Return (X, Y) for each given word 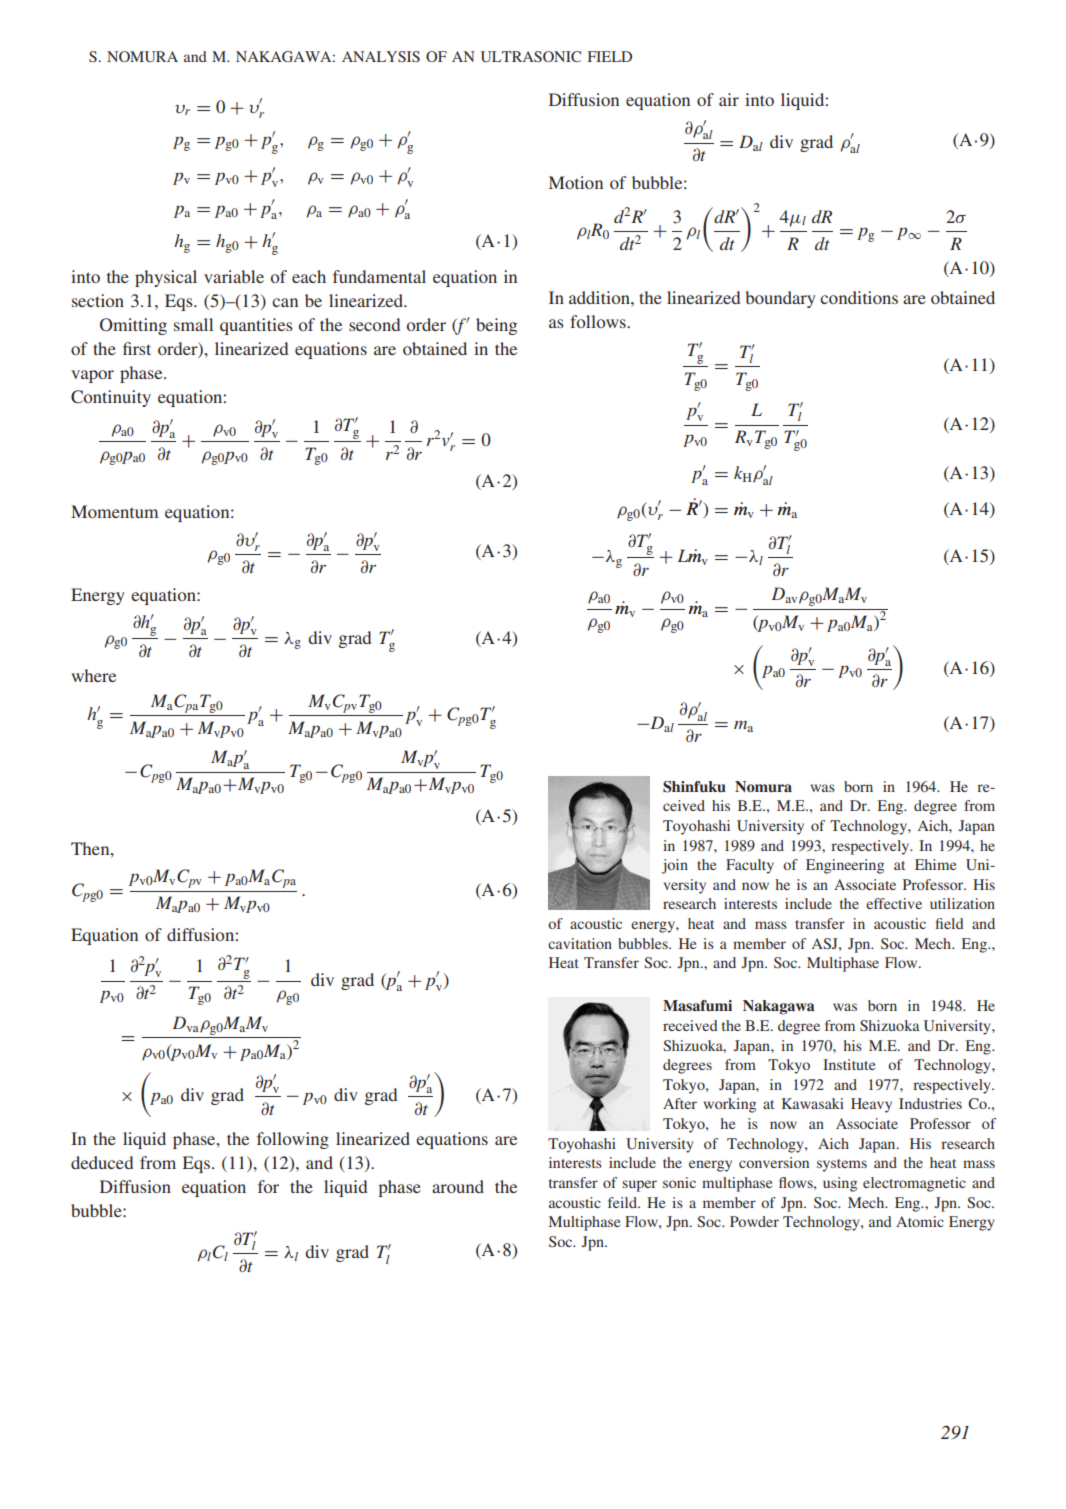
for (268, 1186)
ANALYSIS (381, 56)
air (729, 99)
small (193, 324)
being (496, 326)
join (675, 866)
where (93, 675)
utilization (962, 903)
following (293, 1140)
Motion (576, 182)
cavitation (580, 943)
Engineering (845, 866)
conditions (859, 297)
